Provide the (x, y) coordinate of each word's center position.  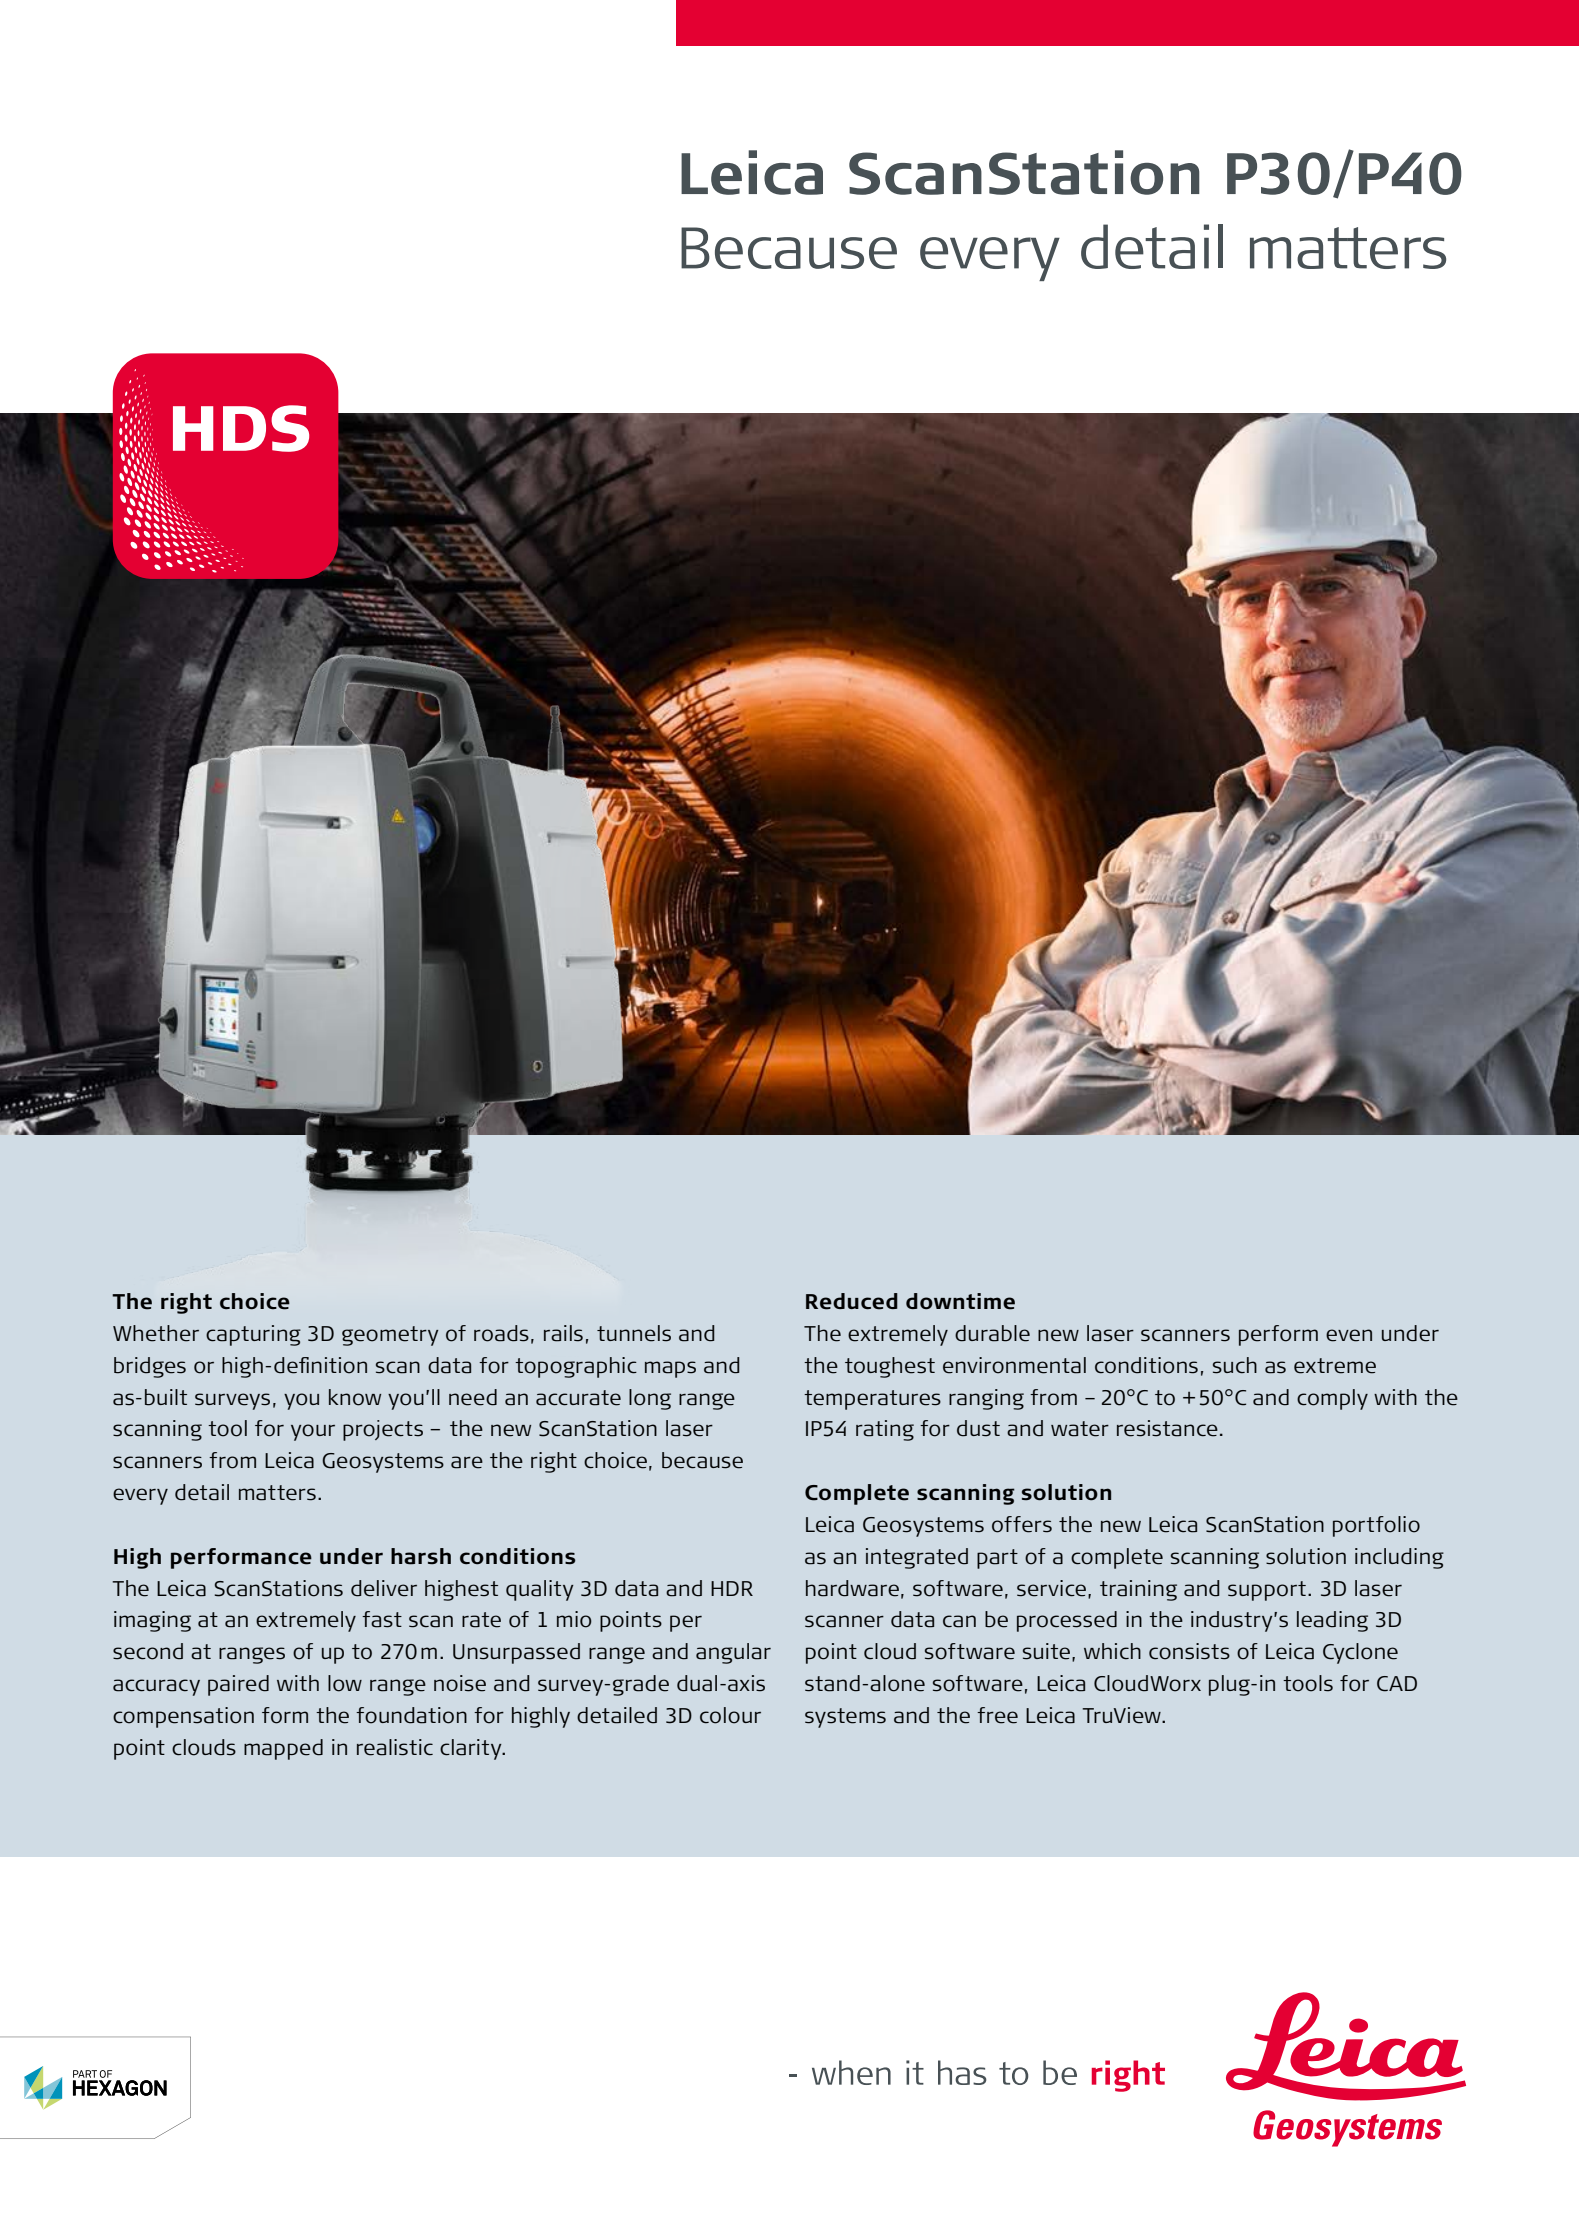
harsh (421, 1556)
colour (730, 1715)
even (1349, 1335)
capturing (253, 1335)
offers (1022, 1524)
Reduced (852, 1301)
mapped (283, 1749)
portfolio (1376, 1526)
